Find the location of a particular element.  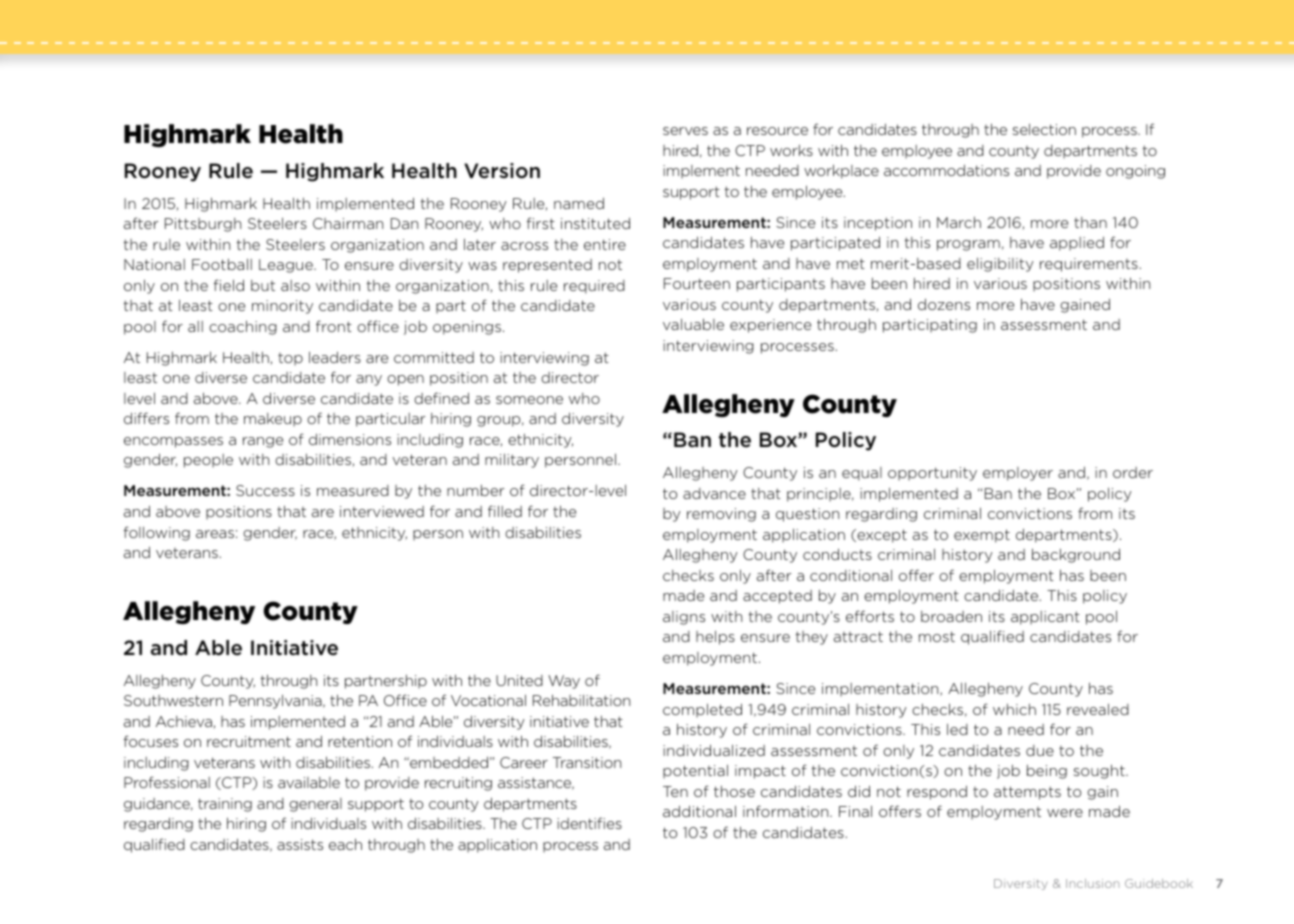

identifies is located at coordinates (589, 823).
